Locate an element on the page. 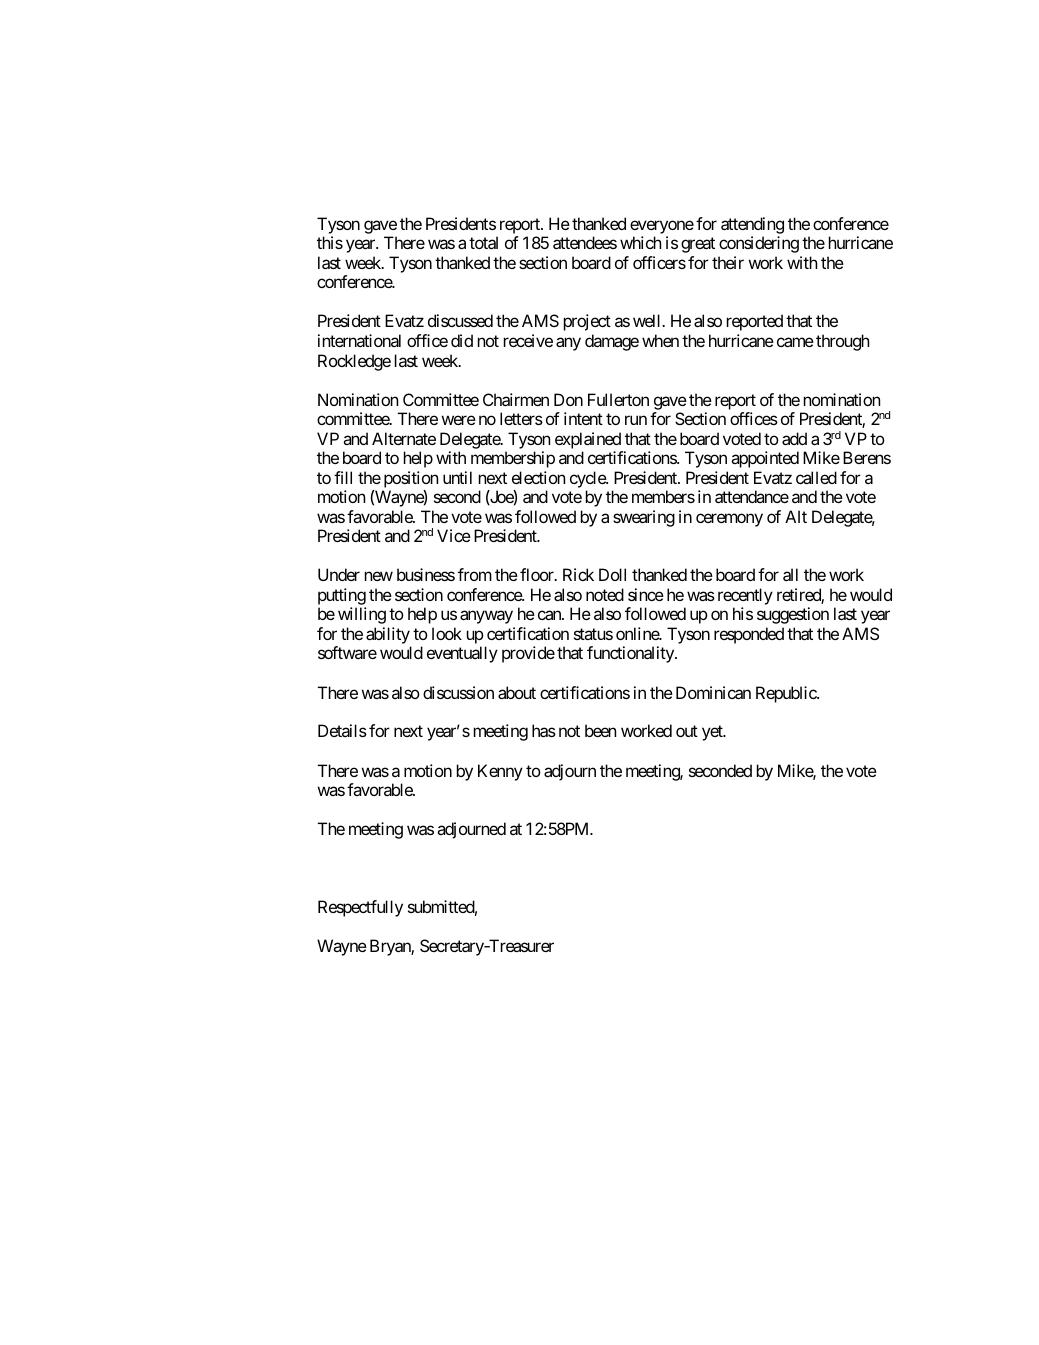 The height and width of the image is (1345, 1039). position is located at coordinates (411, 479).
